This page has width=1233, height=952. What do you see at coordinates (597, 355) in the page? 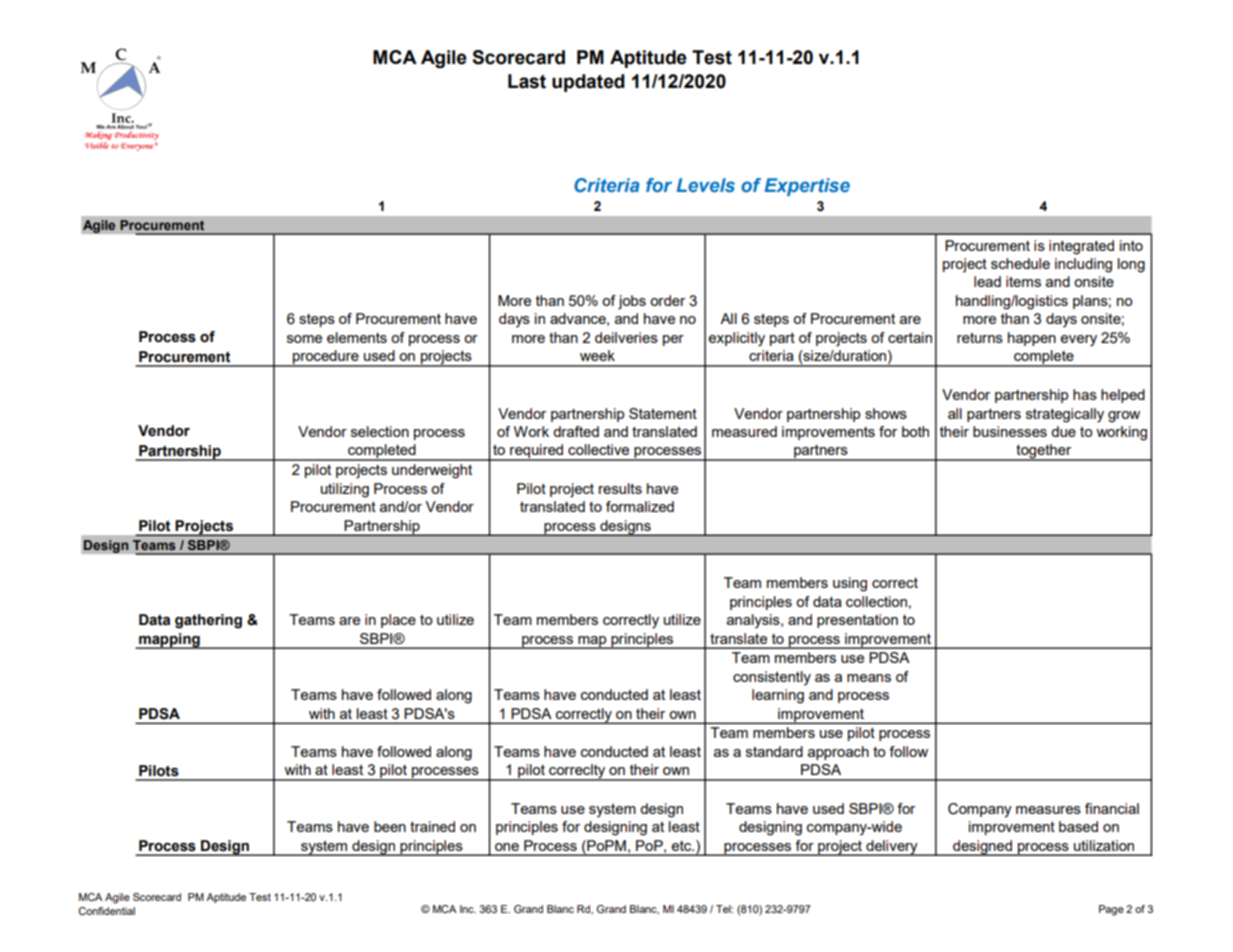
I see `week` at bounding box center [597, 355].
